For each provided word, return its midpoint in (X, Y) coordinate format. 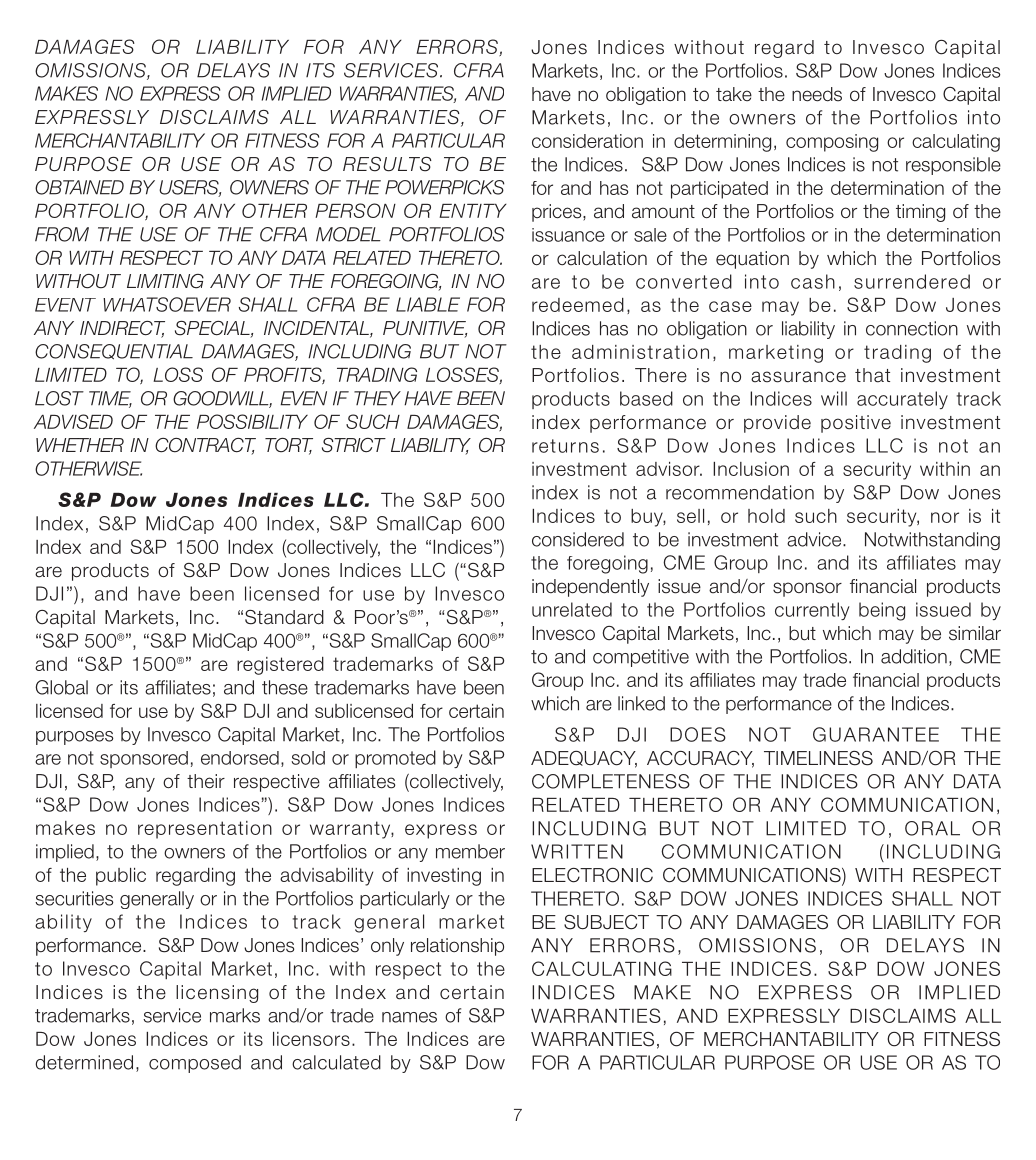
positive (856, 424)
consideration (587, 141)
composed (195, 1064)
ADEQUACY (584, 759)
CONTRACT (205, 446)
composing (832, 143)
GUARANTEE (876, 734)
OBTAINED (79, 187)
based (646, 398)
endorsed (240, 758)
